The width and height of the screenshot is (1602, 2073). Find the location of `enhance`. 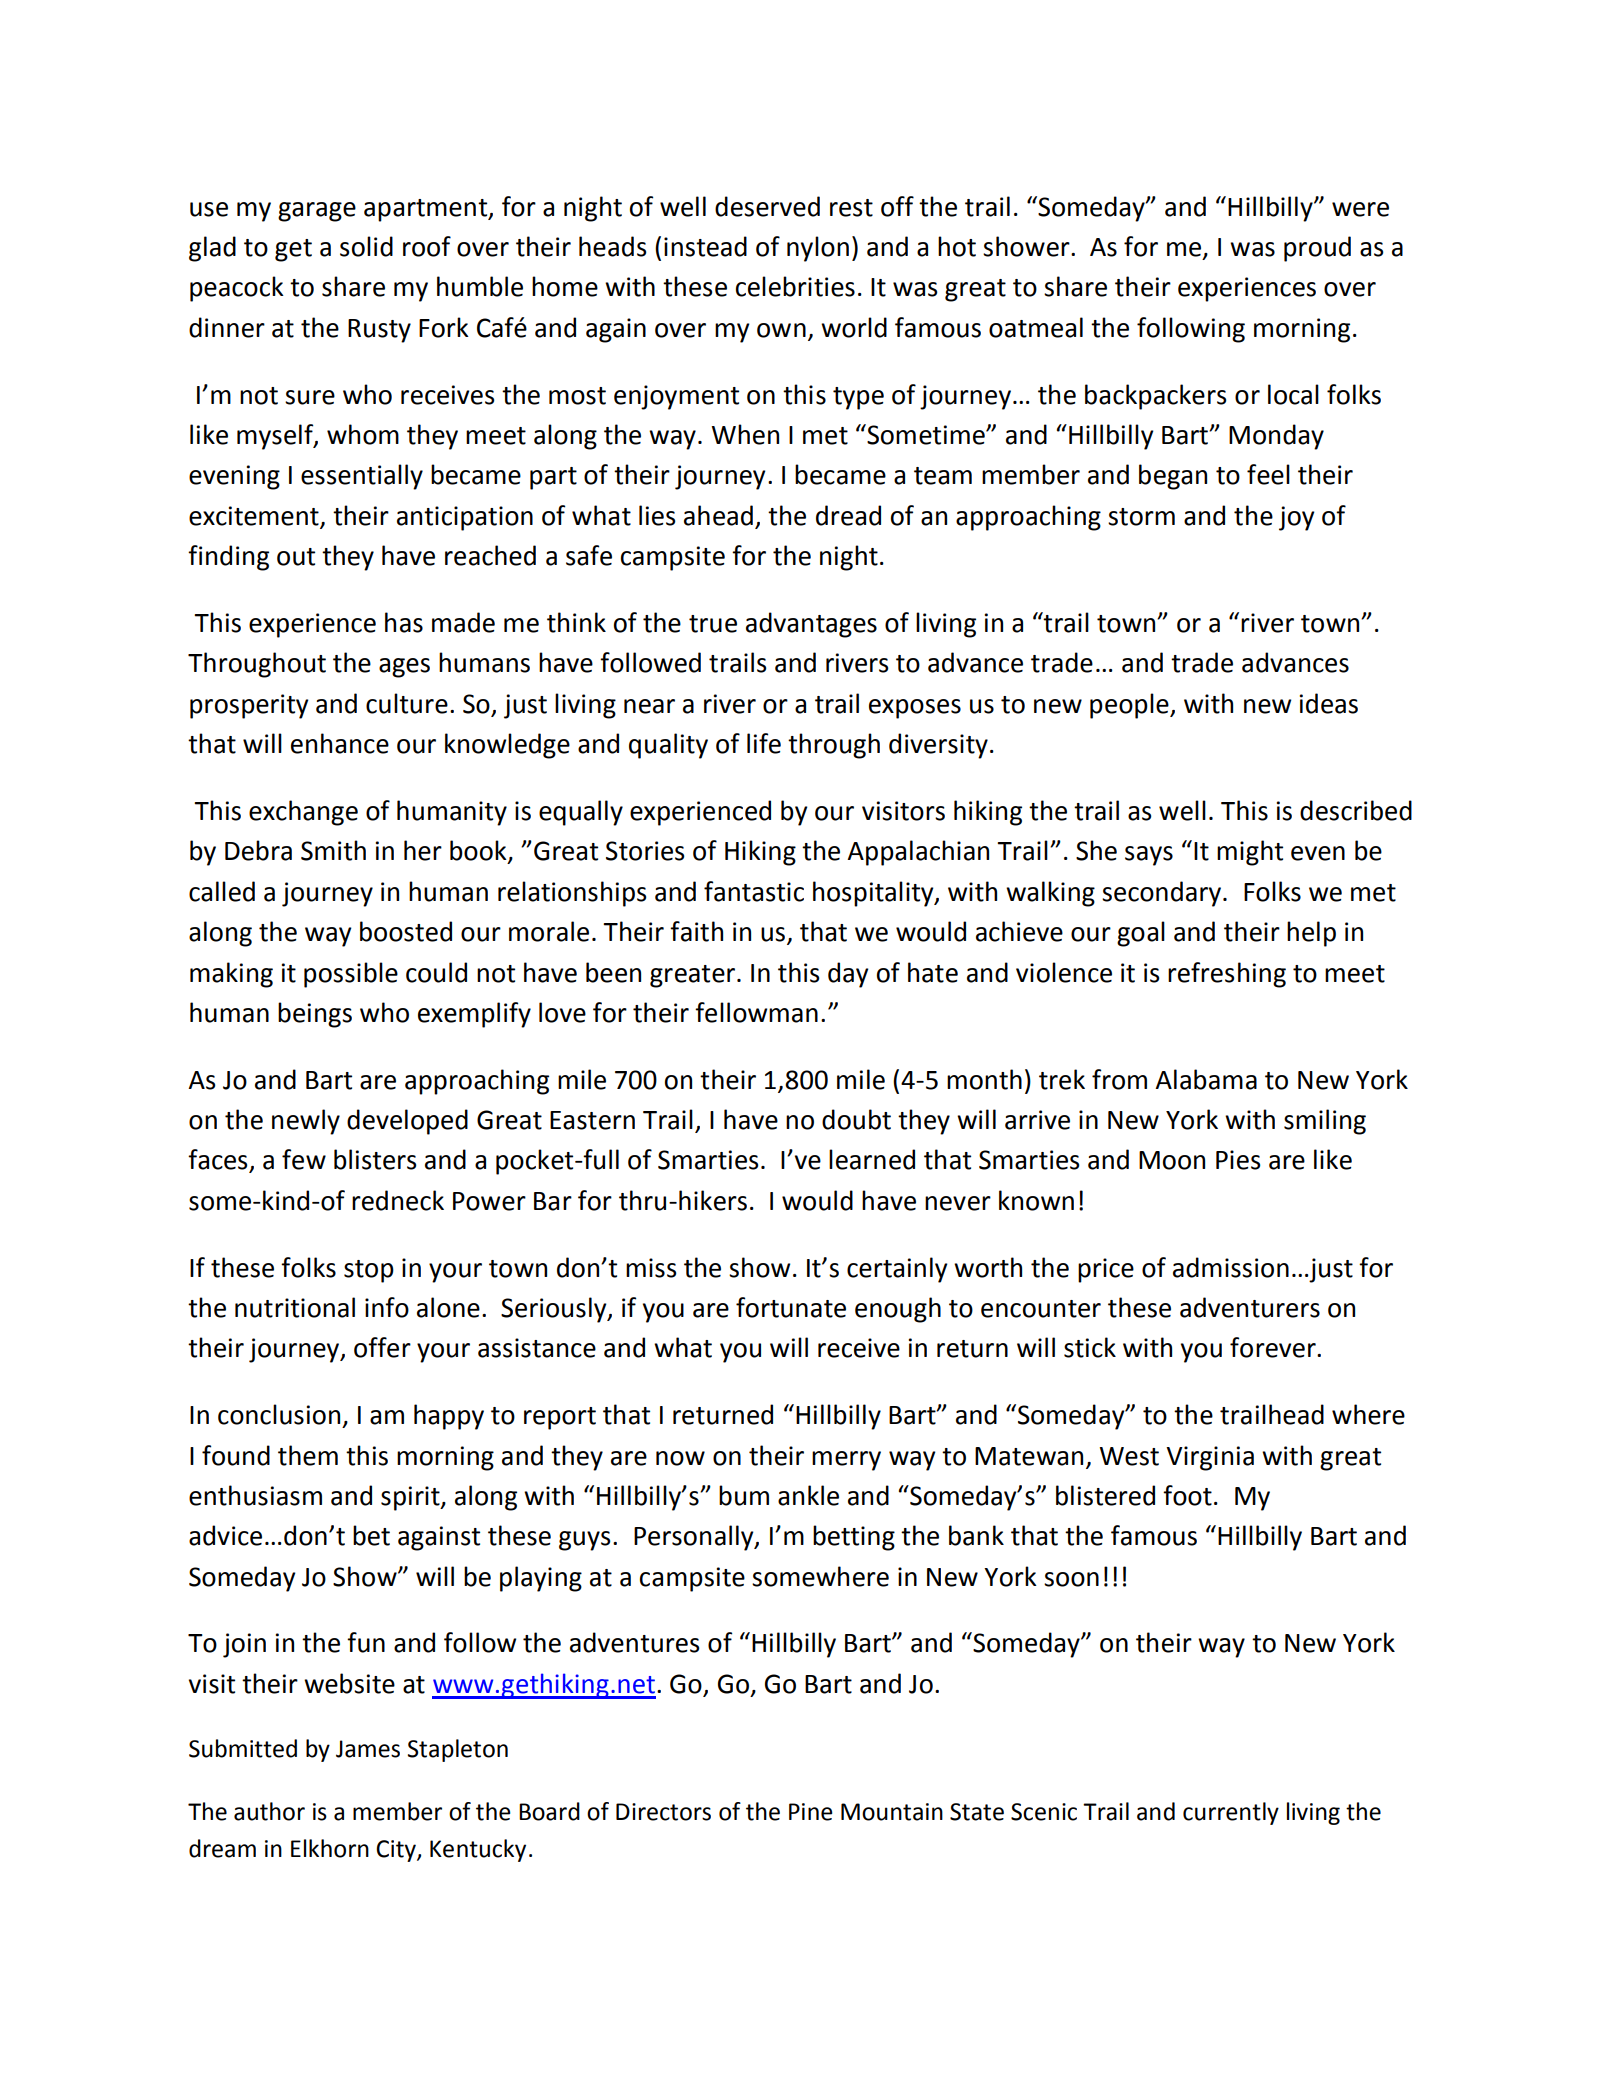

enhance is located at coordinates (340, 743).
